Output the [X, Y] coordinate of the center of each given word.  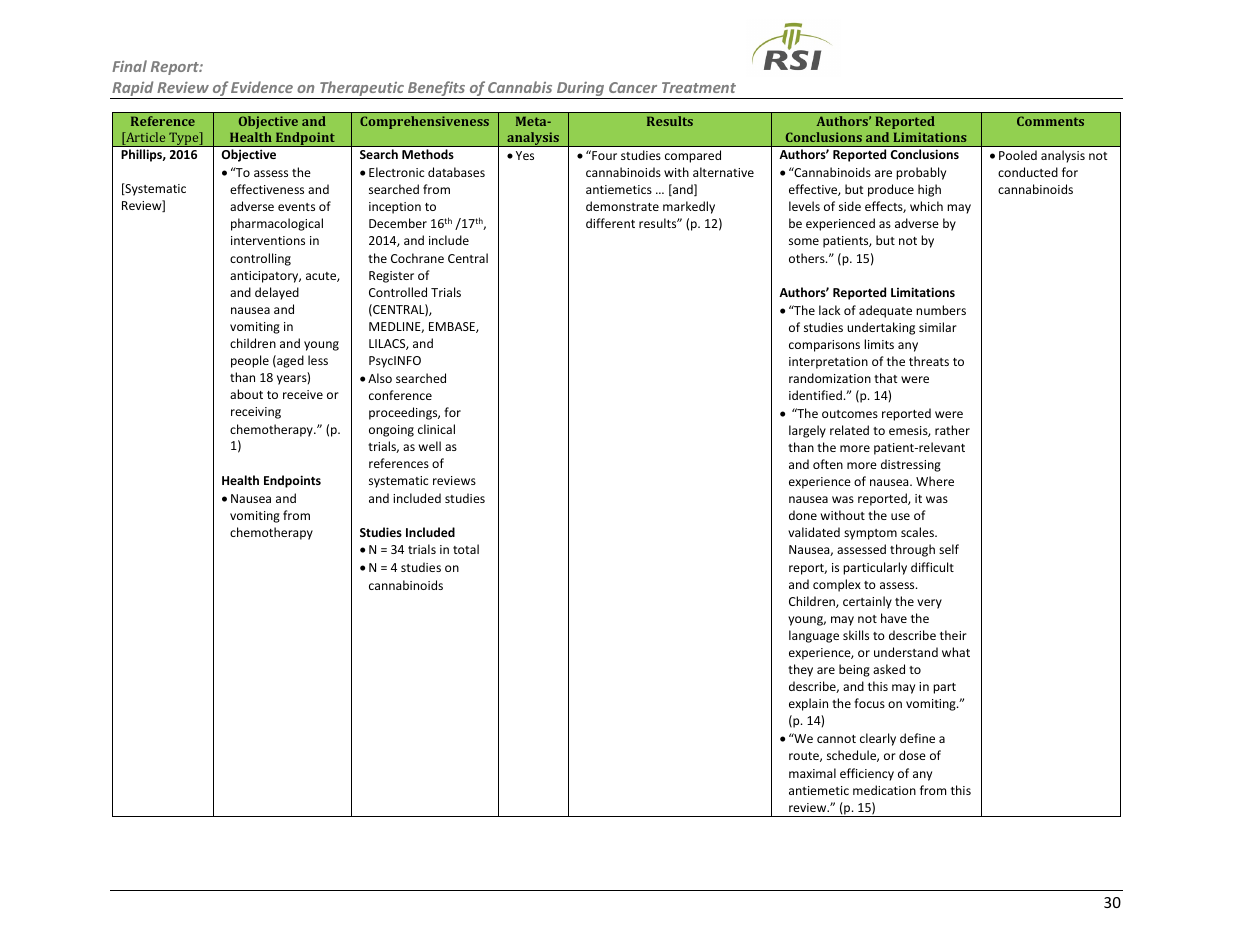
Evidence [262, 87]
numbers [941, 310]
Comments [1050, 121]
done [803, 515]
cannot [836, 739]
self [949, 549]
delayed [277, 293]
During [581, 90]
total [466, 549]
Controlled [398, 292]
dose [912, 755]
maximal [812, 773]
